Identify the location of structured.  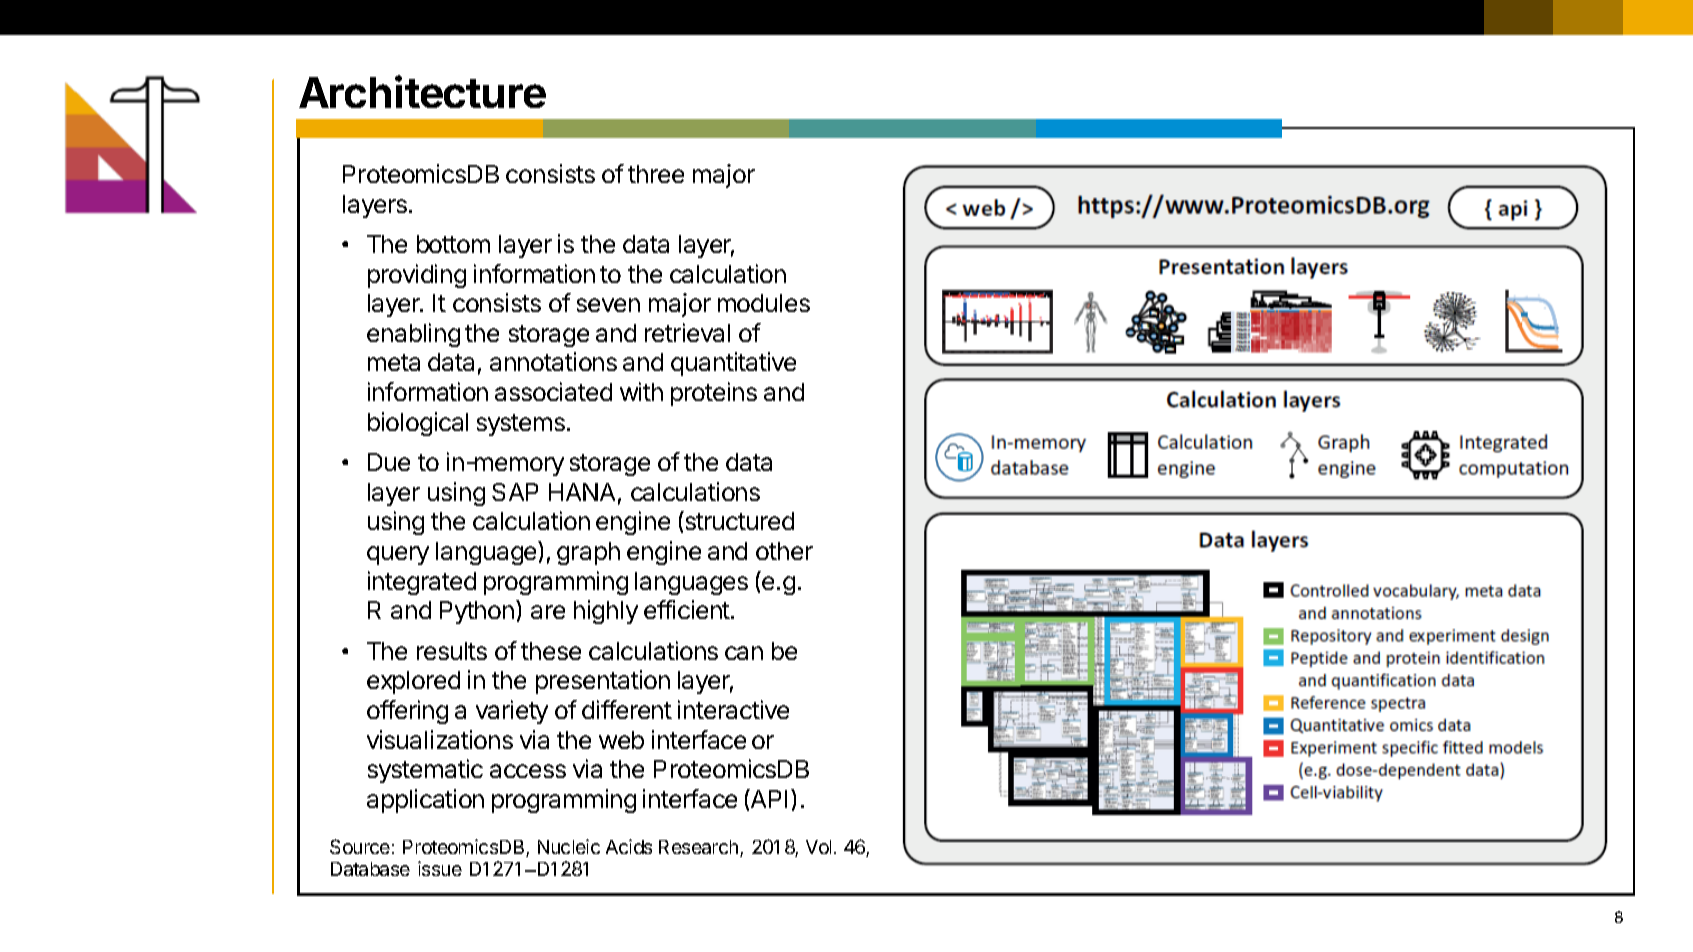
(738, 520).
